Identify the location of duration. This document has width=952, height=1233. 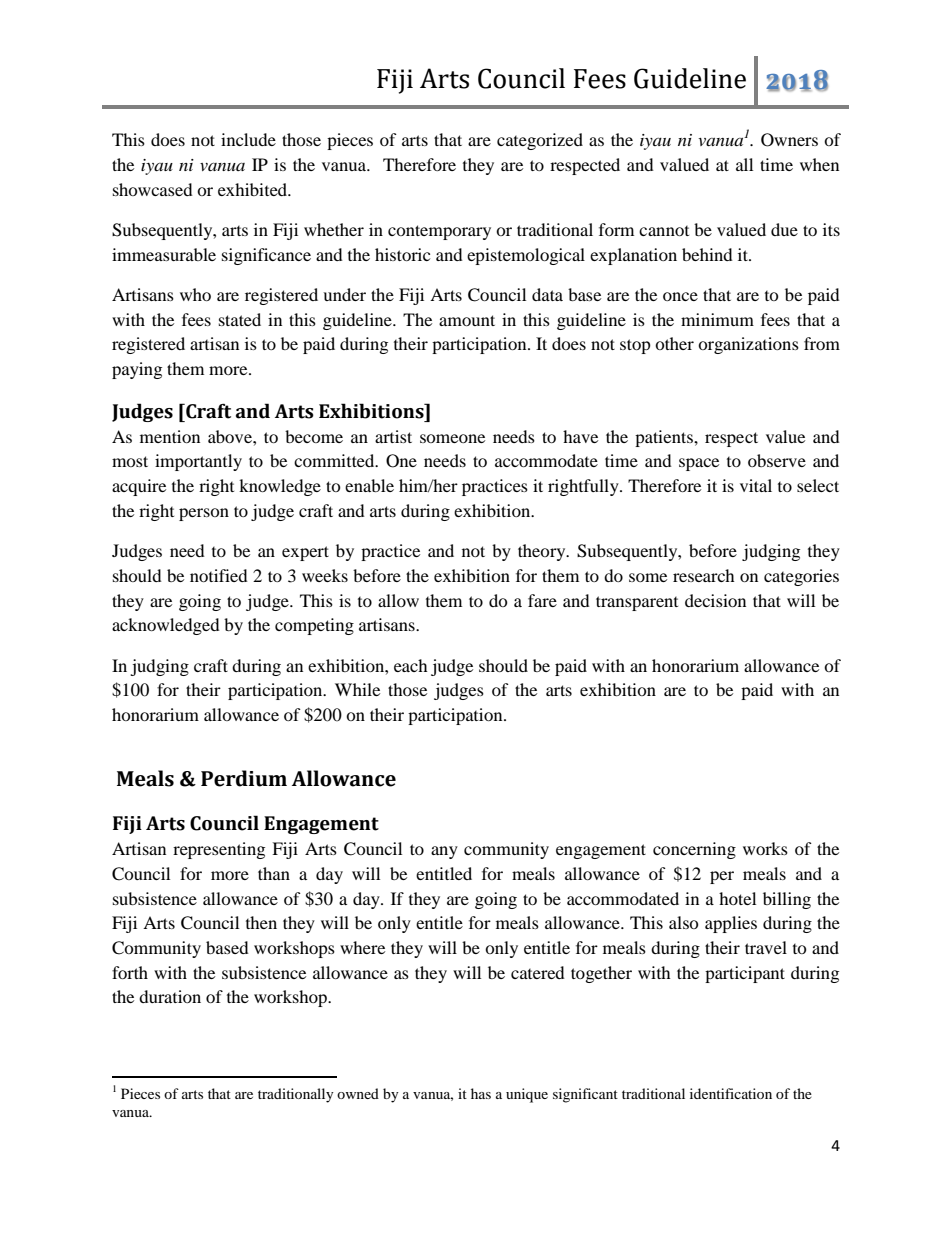
(170, 996).
